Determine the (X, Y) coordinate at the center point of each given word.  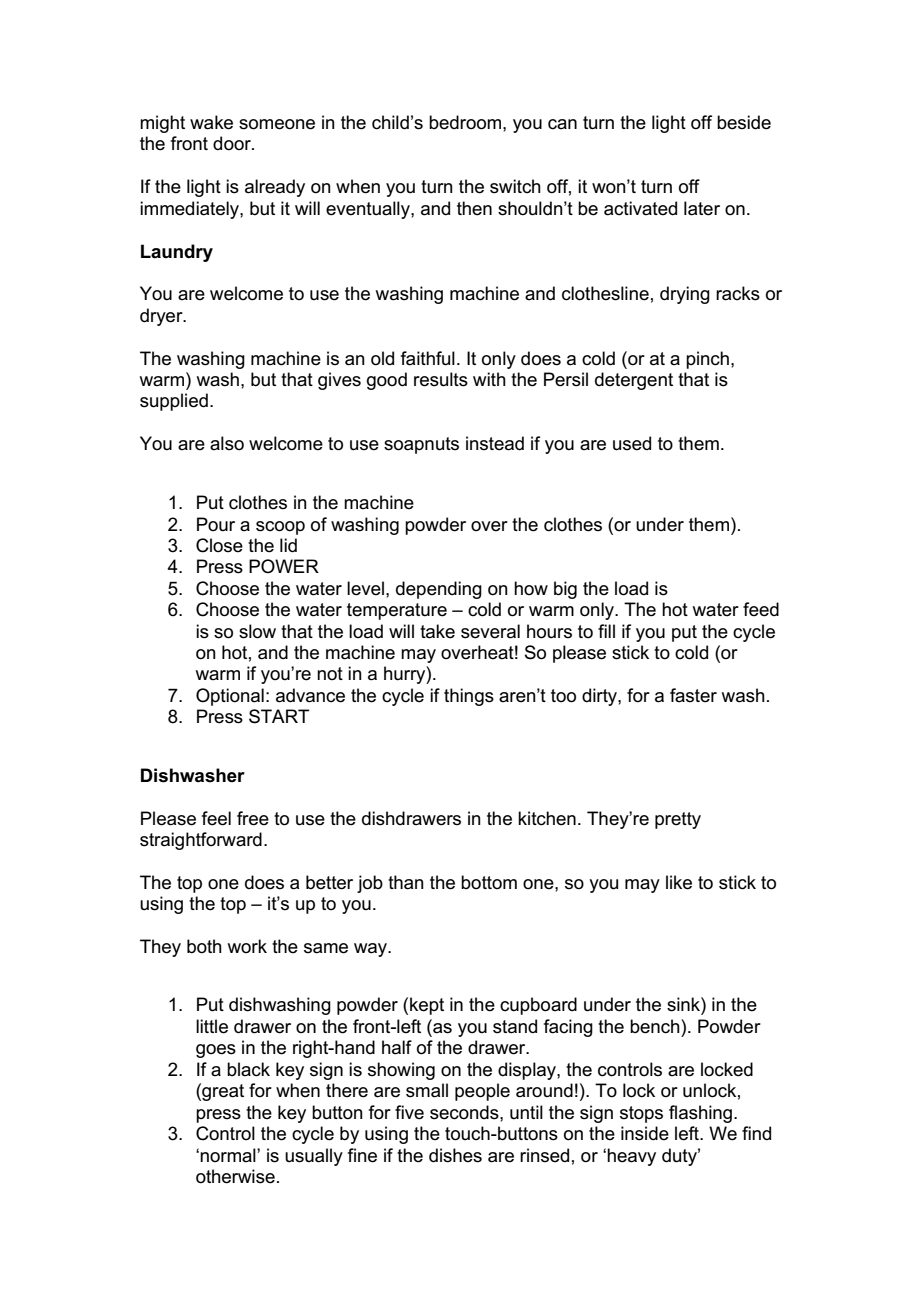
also (227, 443)
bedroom (466, 122)
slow (257, 631)
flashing (702, 1114)
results (441, 379)
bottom (489, 882)
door (233, 143)
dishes (455, 1155)
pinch (707, 360)
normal (229, 1155)
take (437, 631)
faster (693, 695)
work (247, 946)
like (679, 882)
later (702, 208)
